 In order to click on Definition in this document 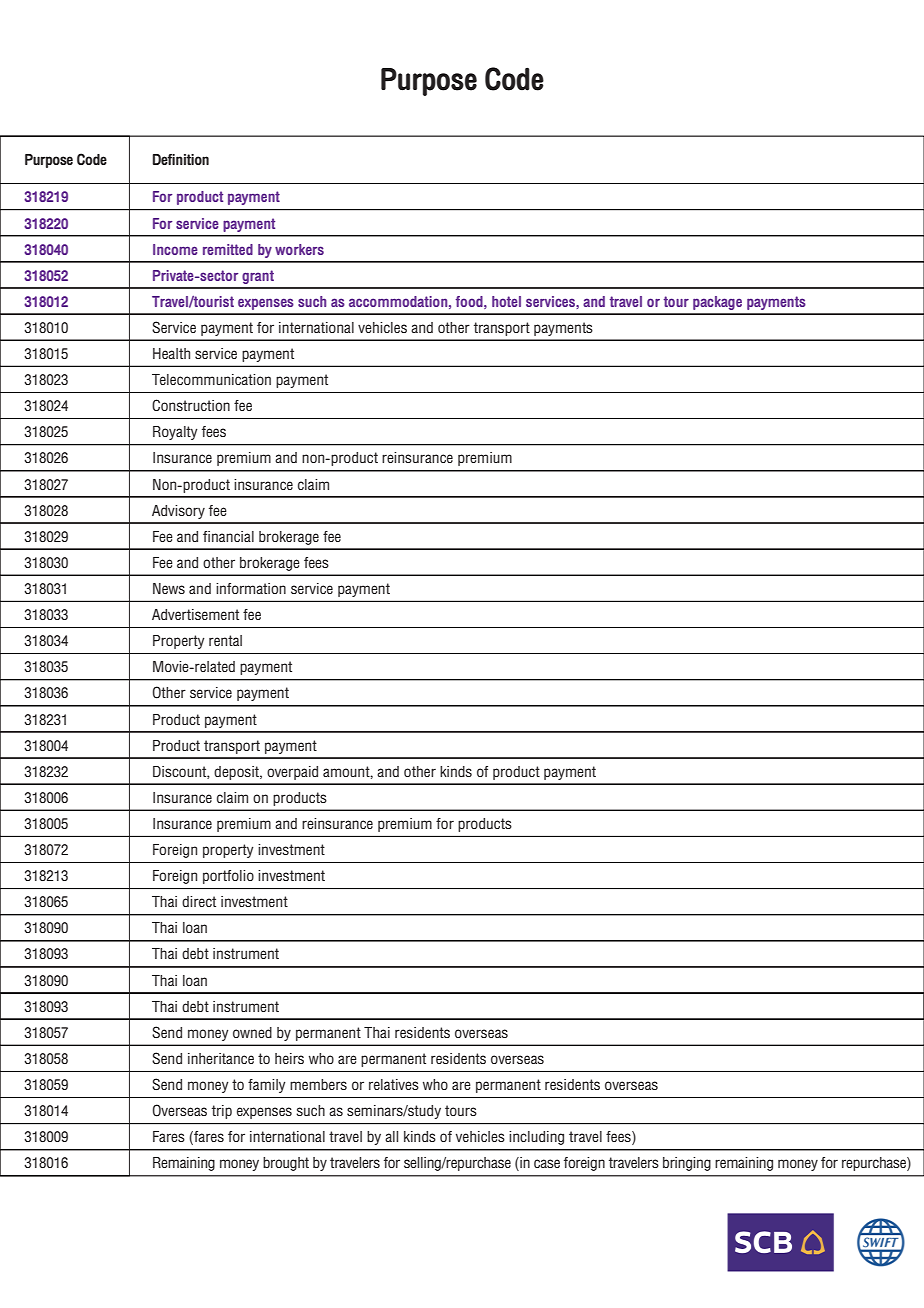, I will do `click(181, 159)`.
